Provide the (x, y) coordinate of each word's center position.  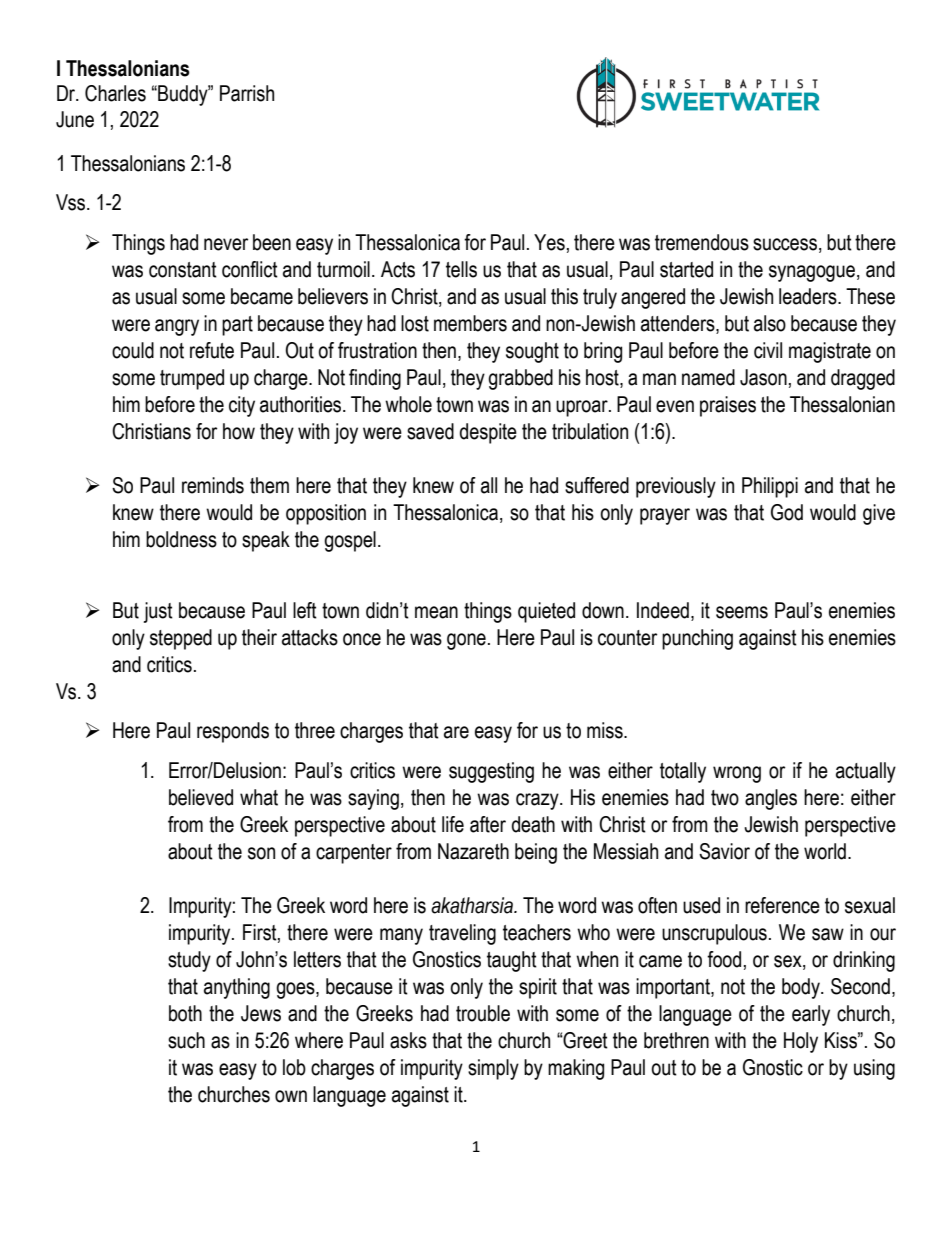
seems (742, 612)
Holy (801, 1042)
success (785, 244)
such (186, 1040)
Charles (115, 93)
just (158, 612)
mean (436, 612)
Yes (549, 242)
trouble (483, 1013)
